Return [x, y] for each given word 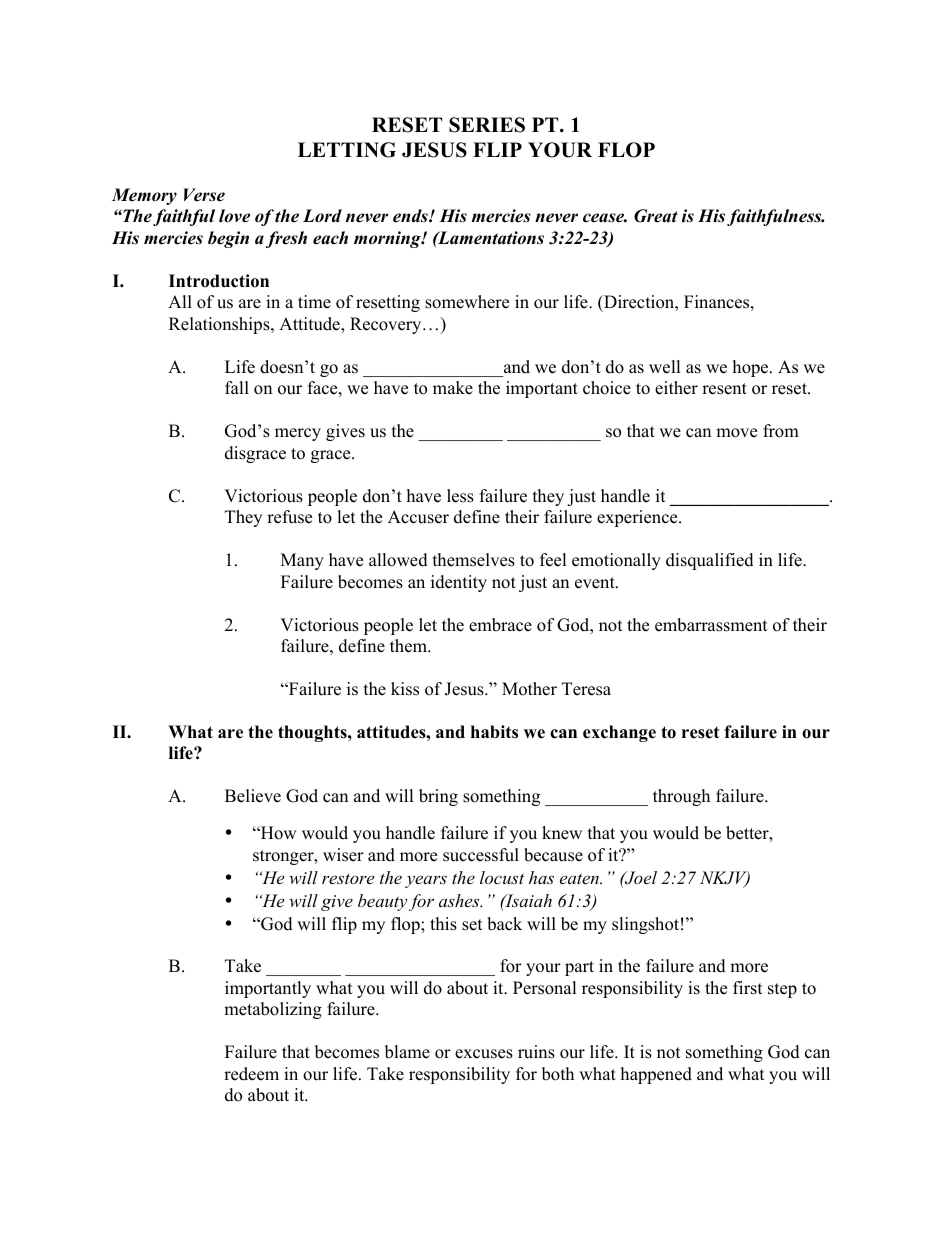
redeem [251, 1074]
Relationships [220, 325]
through [681, 797]
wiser [343, 855]
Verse [204, 195]
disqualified [710, 561]
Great [656, 216]
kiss [405, 689]
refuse [289, 517]
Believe [253, 796]
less [460, 496]
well [665, 367]
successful [481, 855]
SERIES [487, 125]
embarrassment [711, 625]
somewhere [467, 302]
